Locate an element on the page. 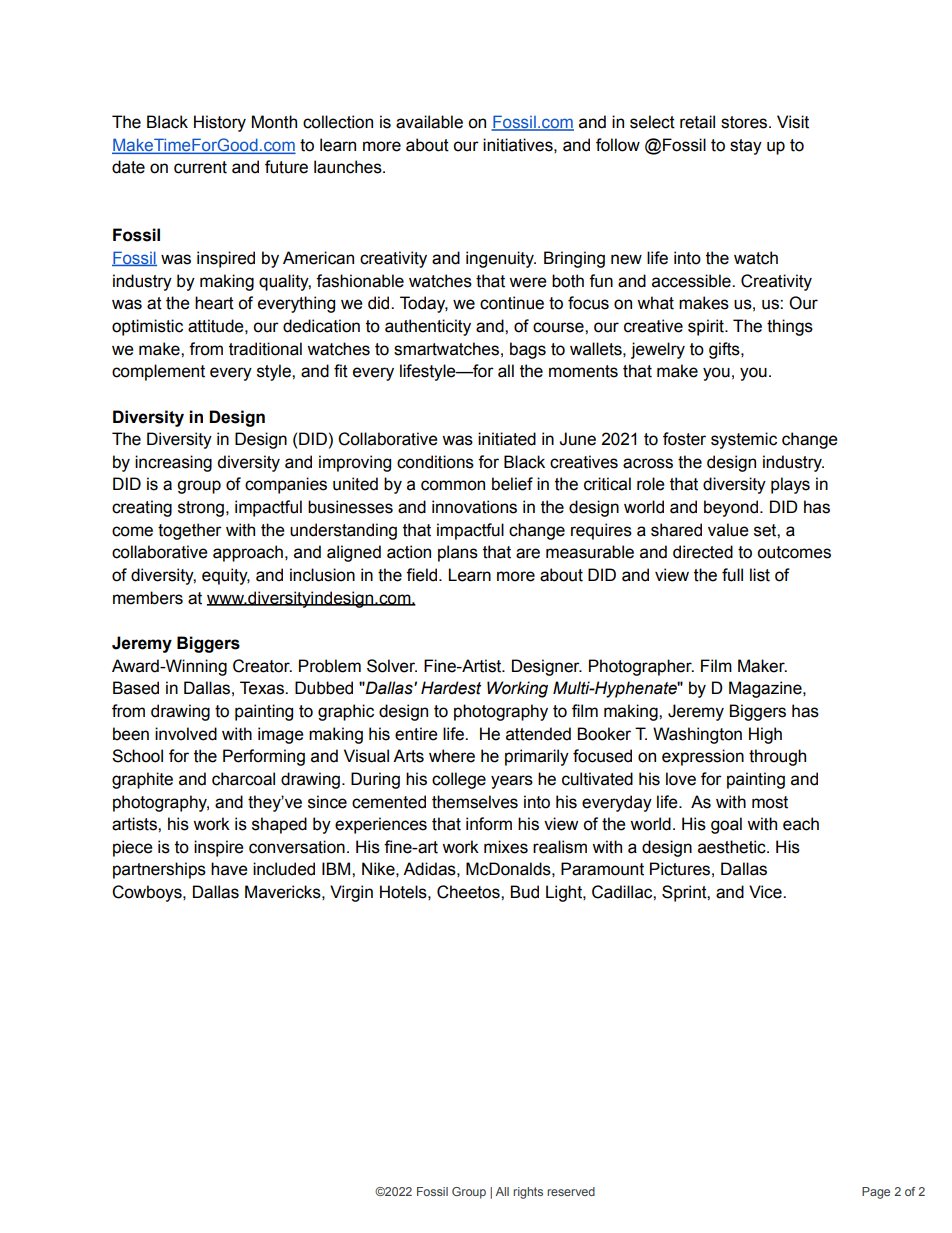 This document has height=1233, width=952. stay is located at coordinates (746, 147).
